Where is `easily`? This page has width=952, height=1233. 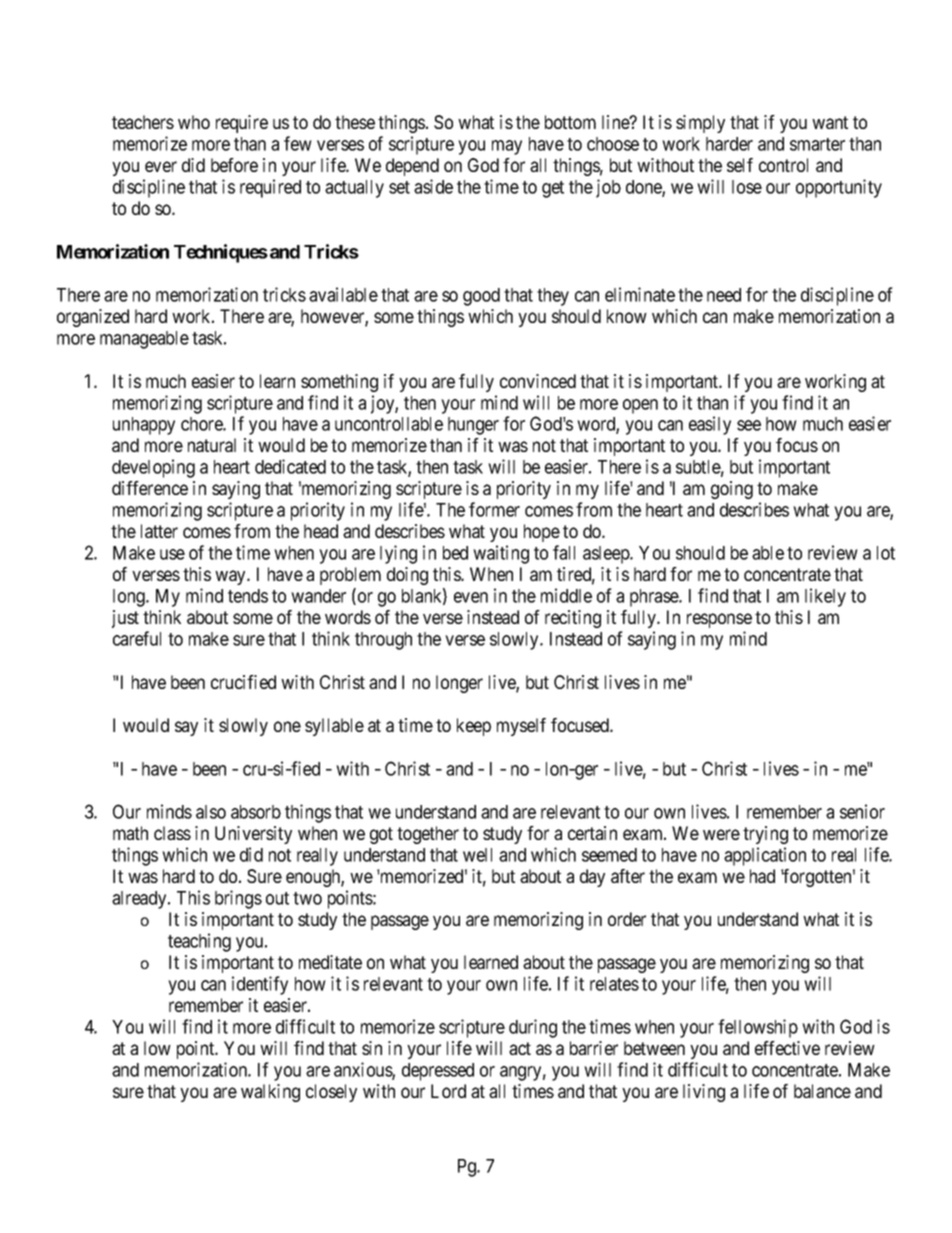 easily is located at coordinates (710, 425).
